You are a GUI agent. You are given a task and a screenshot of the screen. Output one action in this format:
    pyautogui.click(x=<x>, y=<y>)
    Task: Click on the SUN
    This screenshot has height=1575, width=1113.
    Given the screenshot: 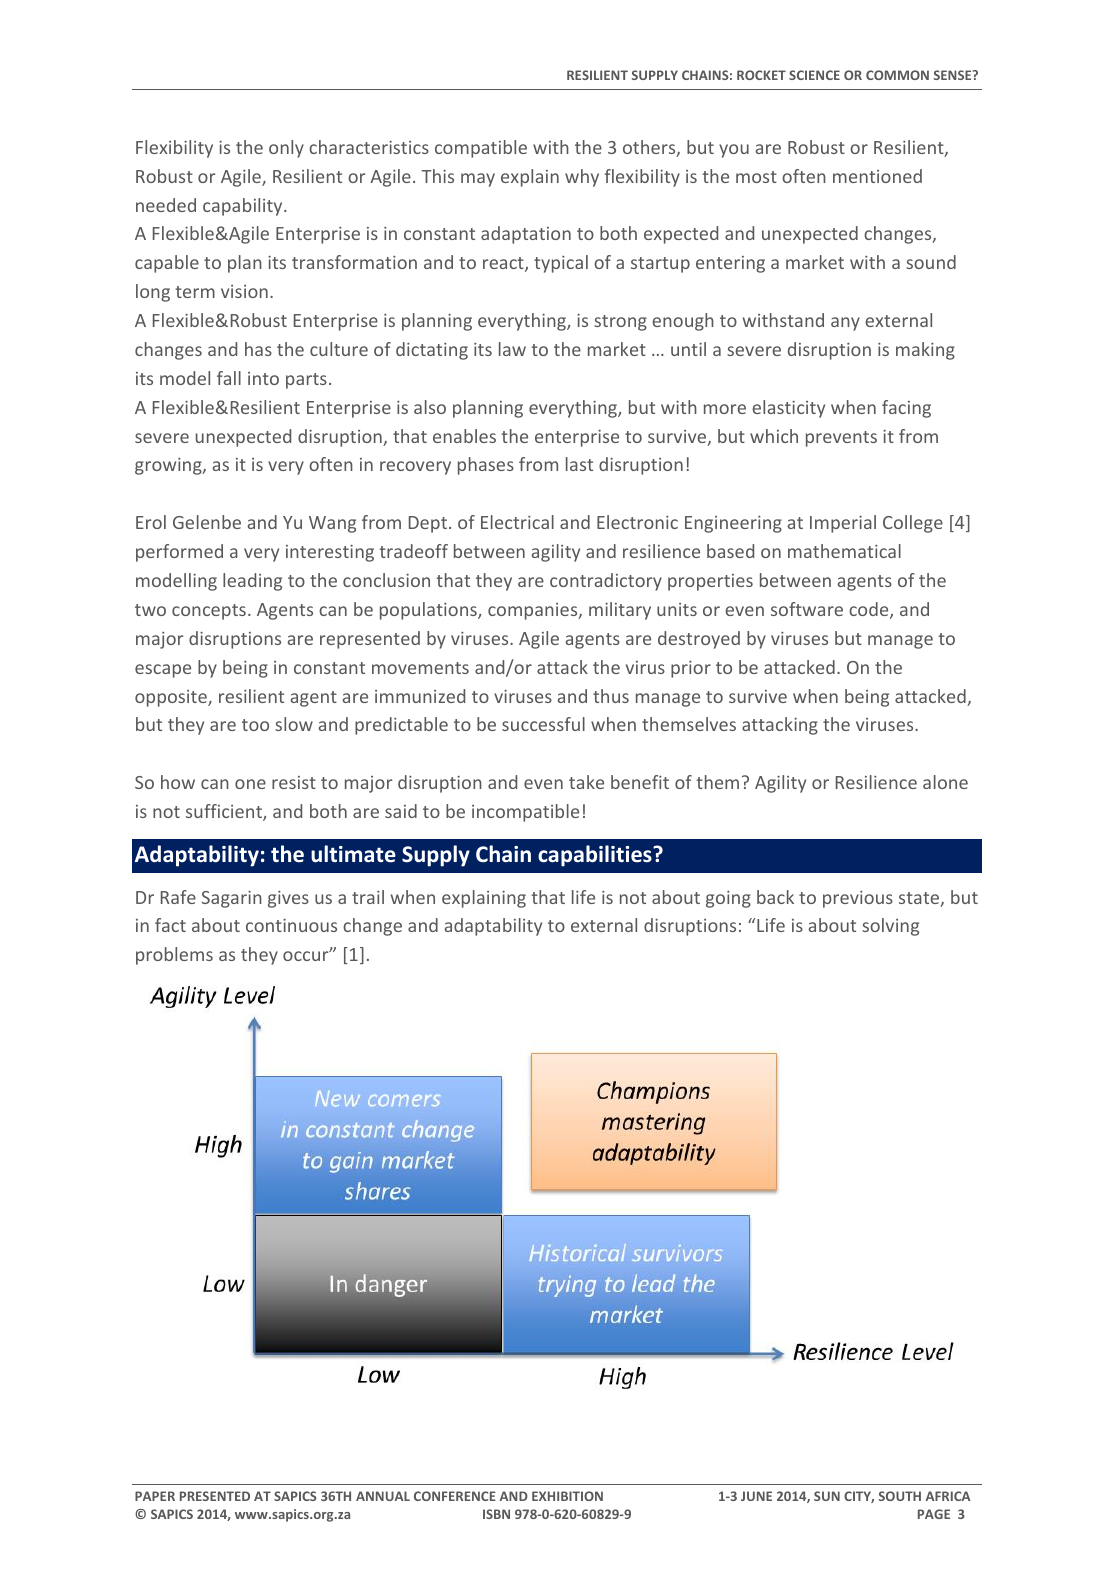 What is the action you would take?
    pyautogui.click(x=827, y=1496)
